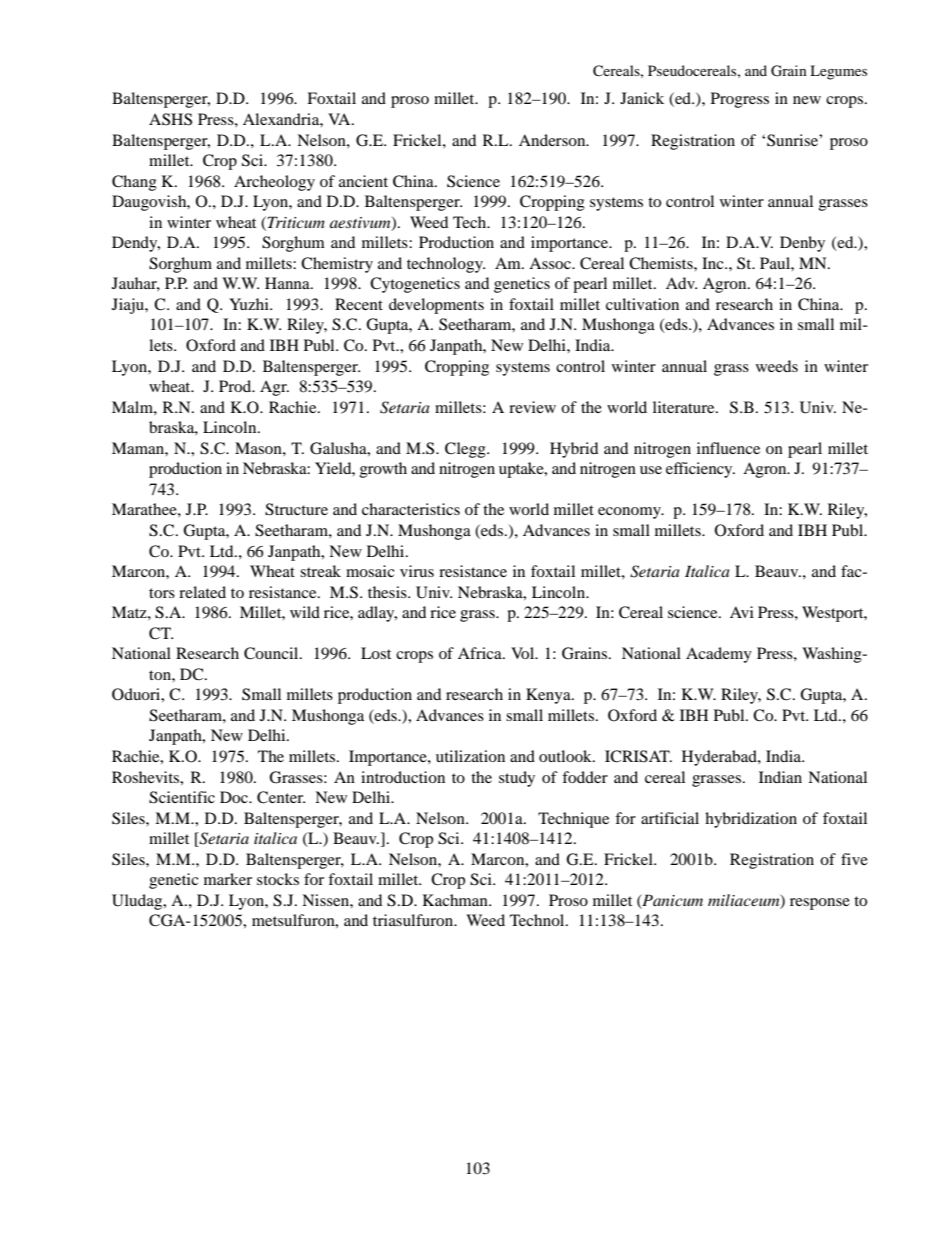  What do you see at coordinates (228, 879) in the screenshot?
I see `marker` at bounding box center [228, 879].
